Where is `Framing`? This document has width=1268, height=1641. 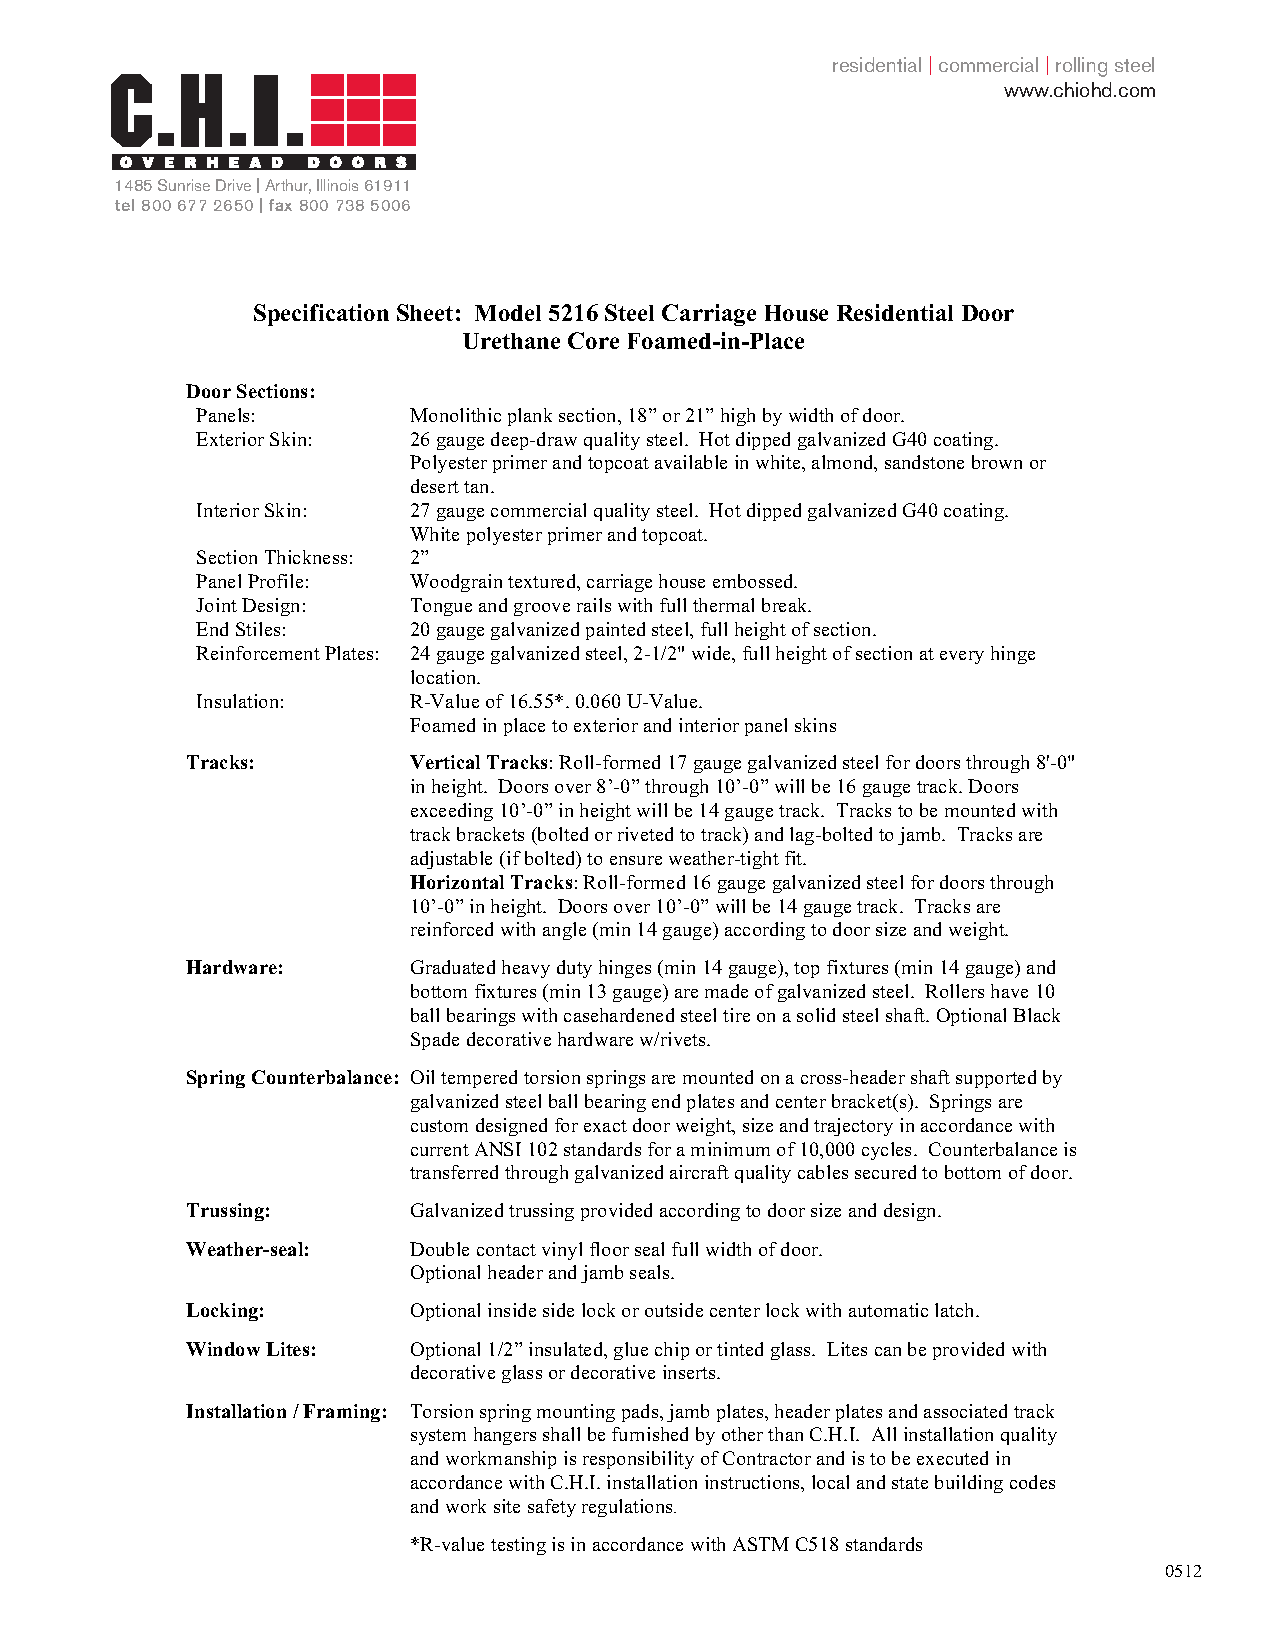 Framing is located at coordinates (341, 1413).
